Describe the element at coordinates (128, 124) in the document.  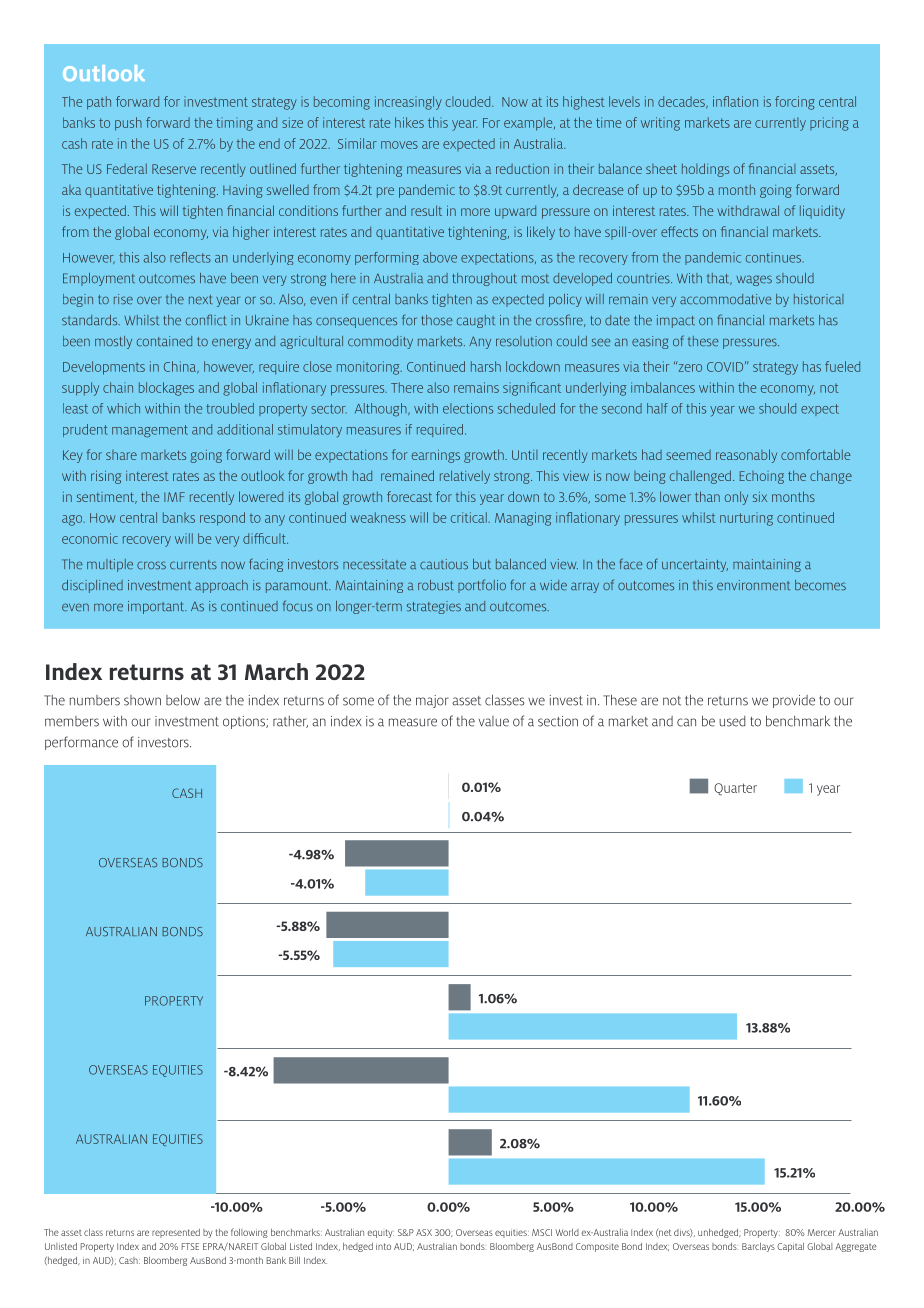
I see `push` at that location.
